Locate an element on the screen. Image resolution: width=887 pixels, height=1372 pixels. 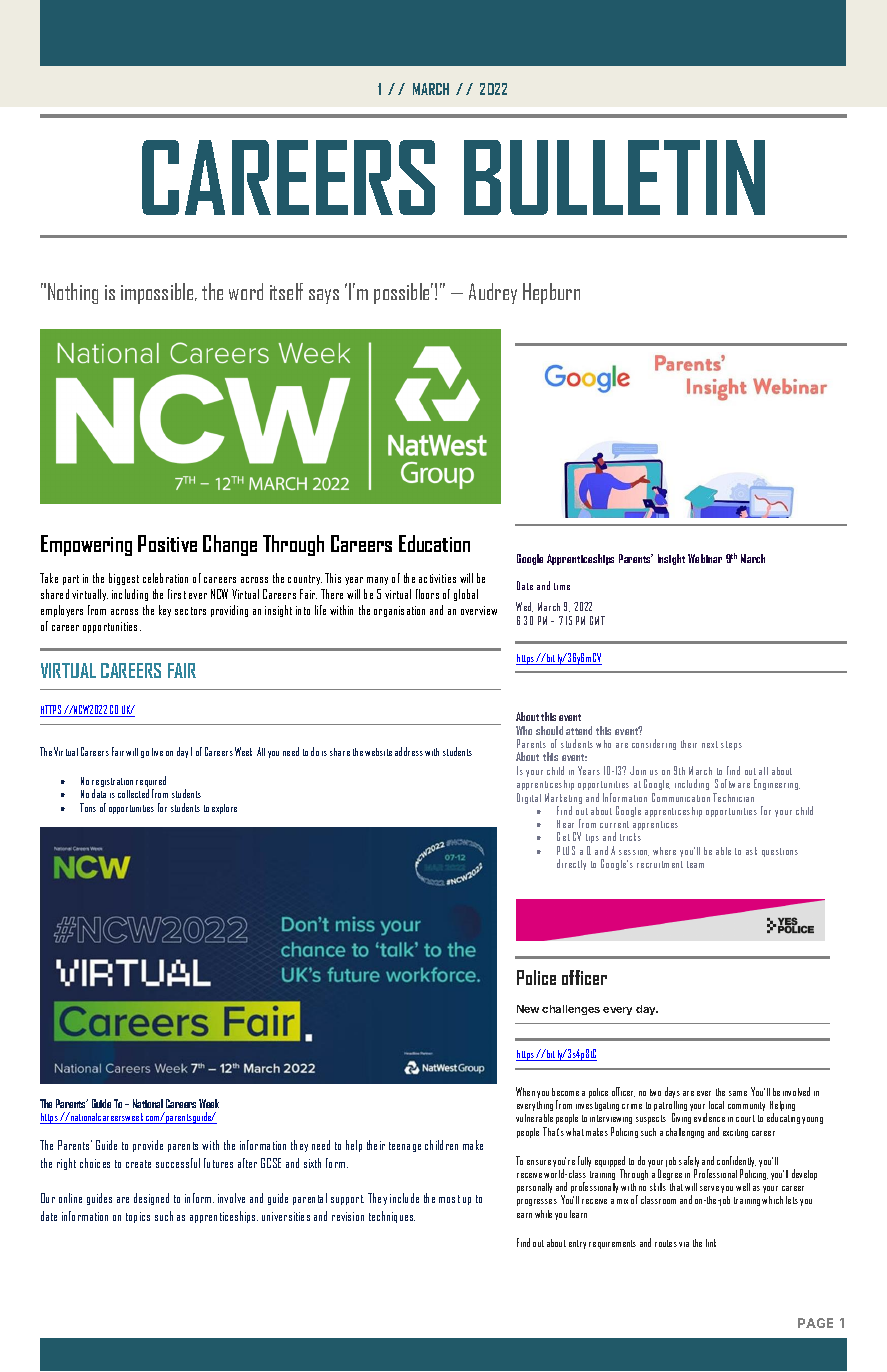
live is located at coordinates (157, 752).
